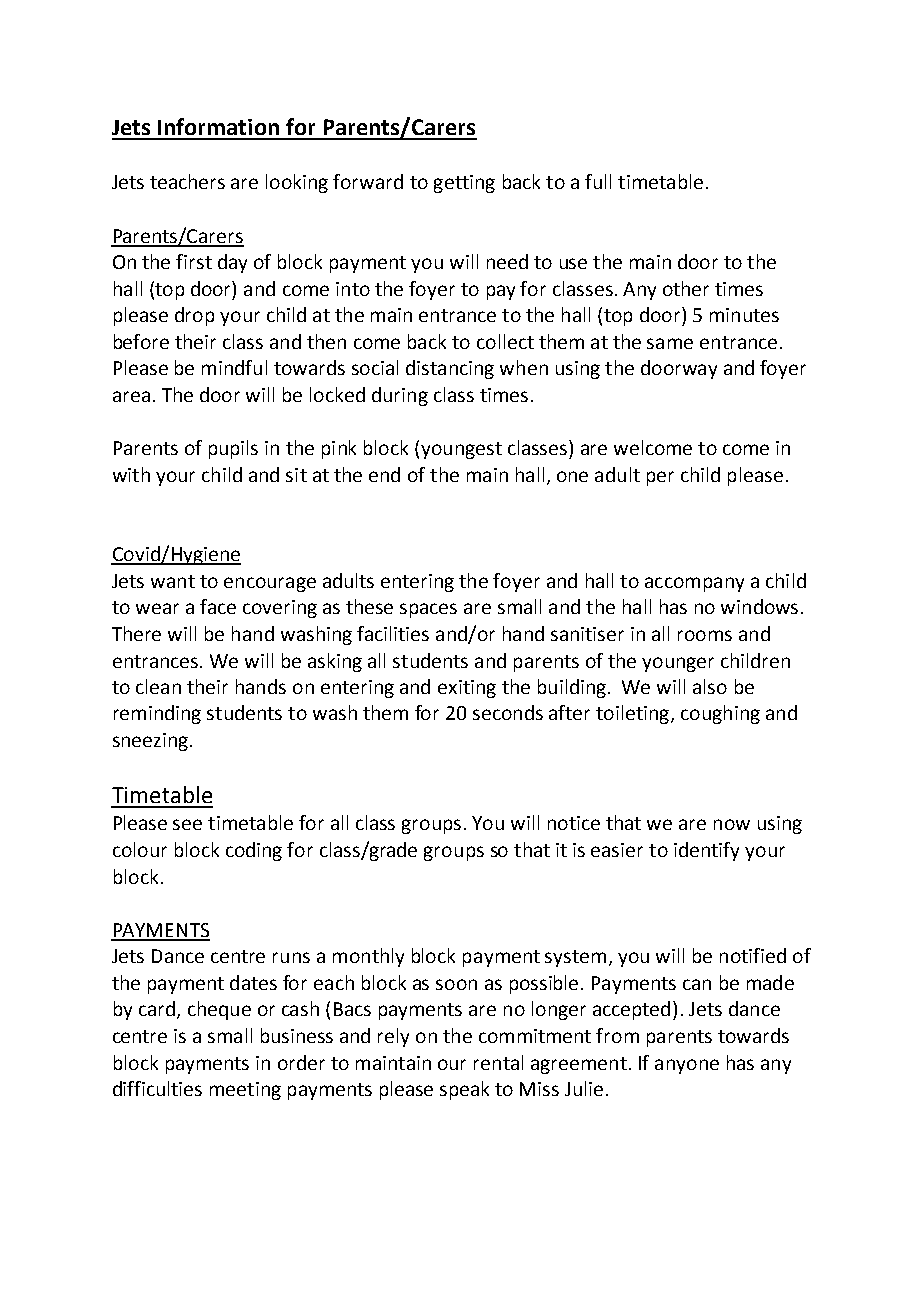 This screenshot has height=1308, width=924. I want to click on per, so click(660, 478).
